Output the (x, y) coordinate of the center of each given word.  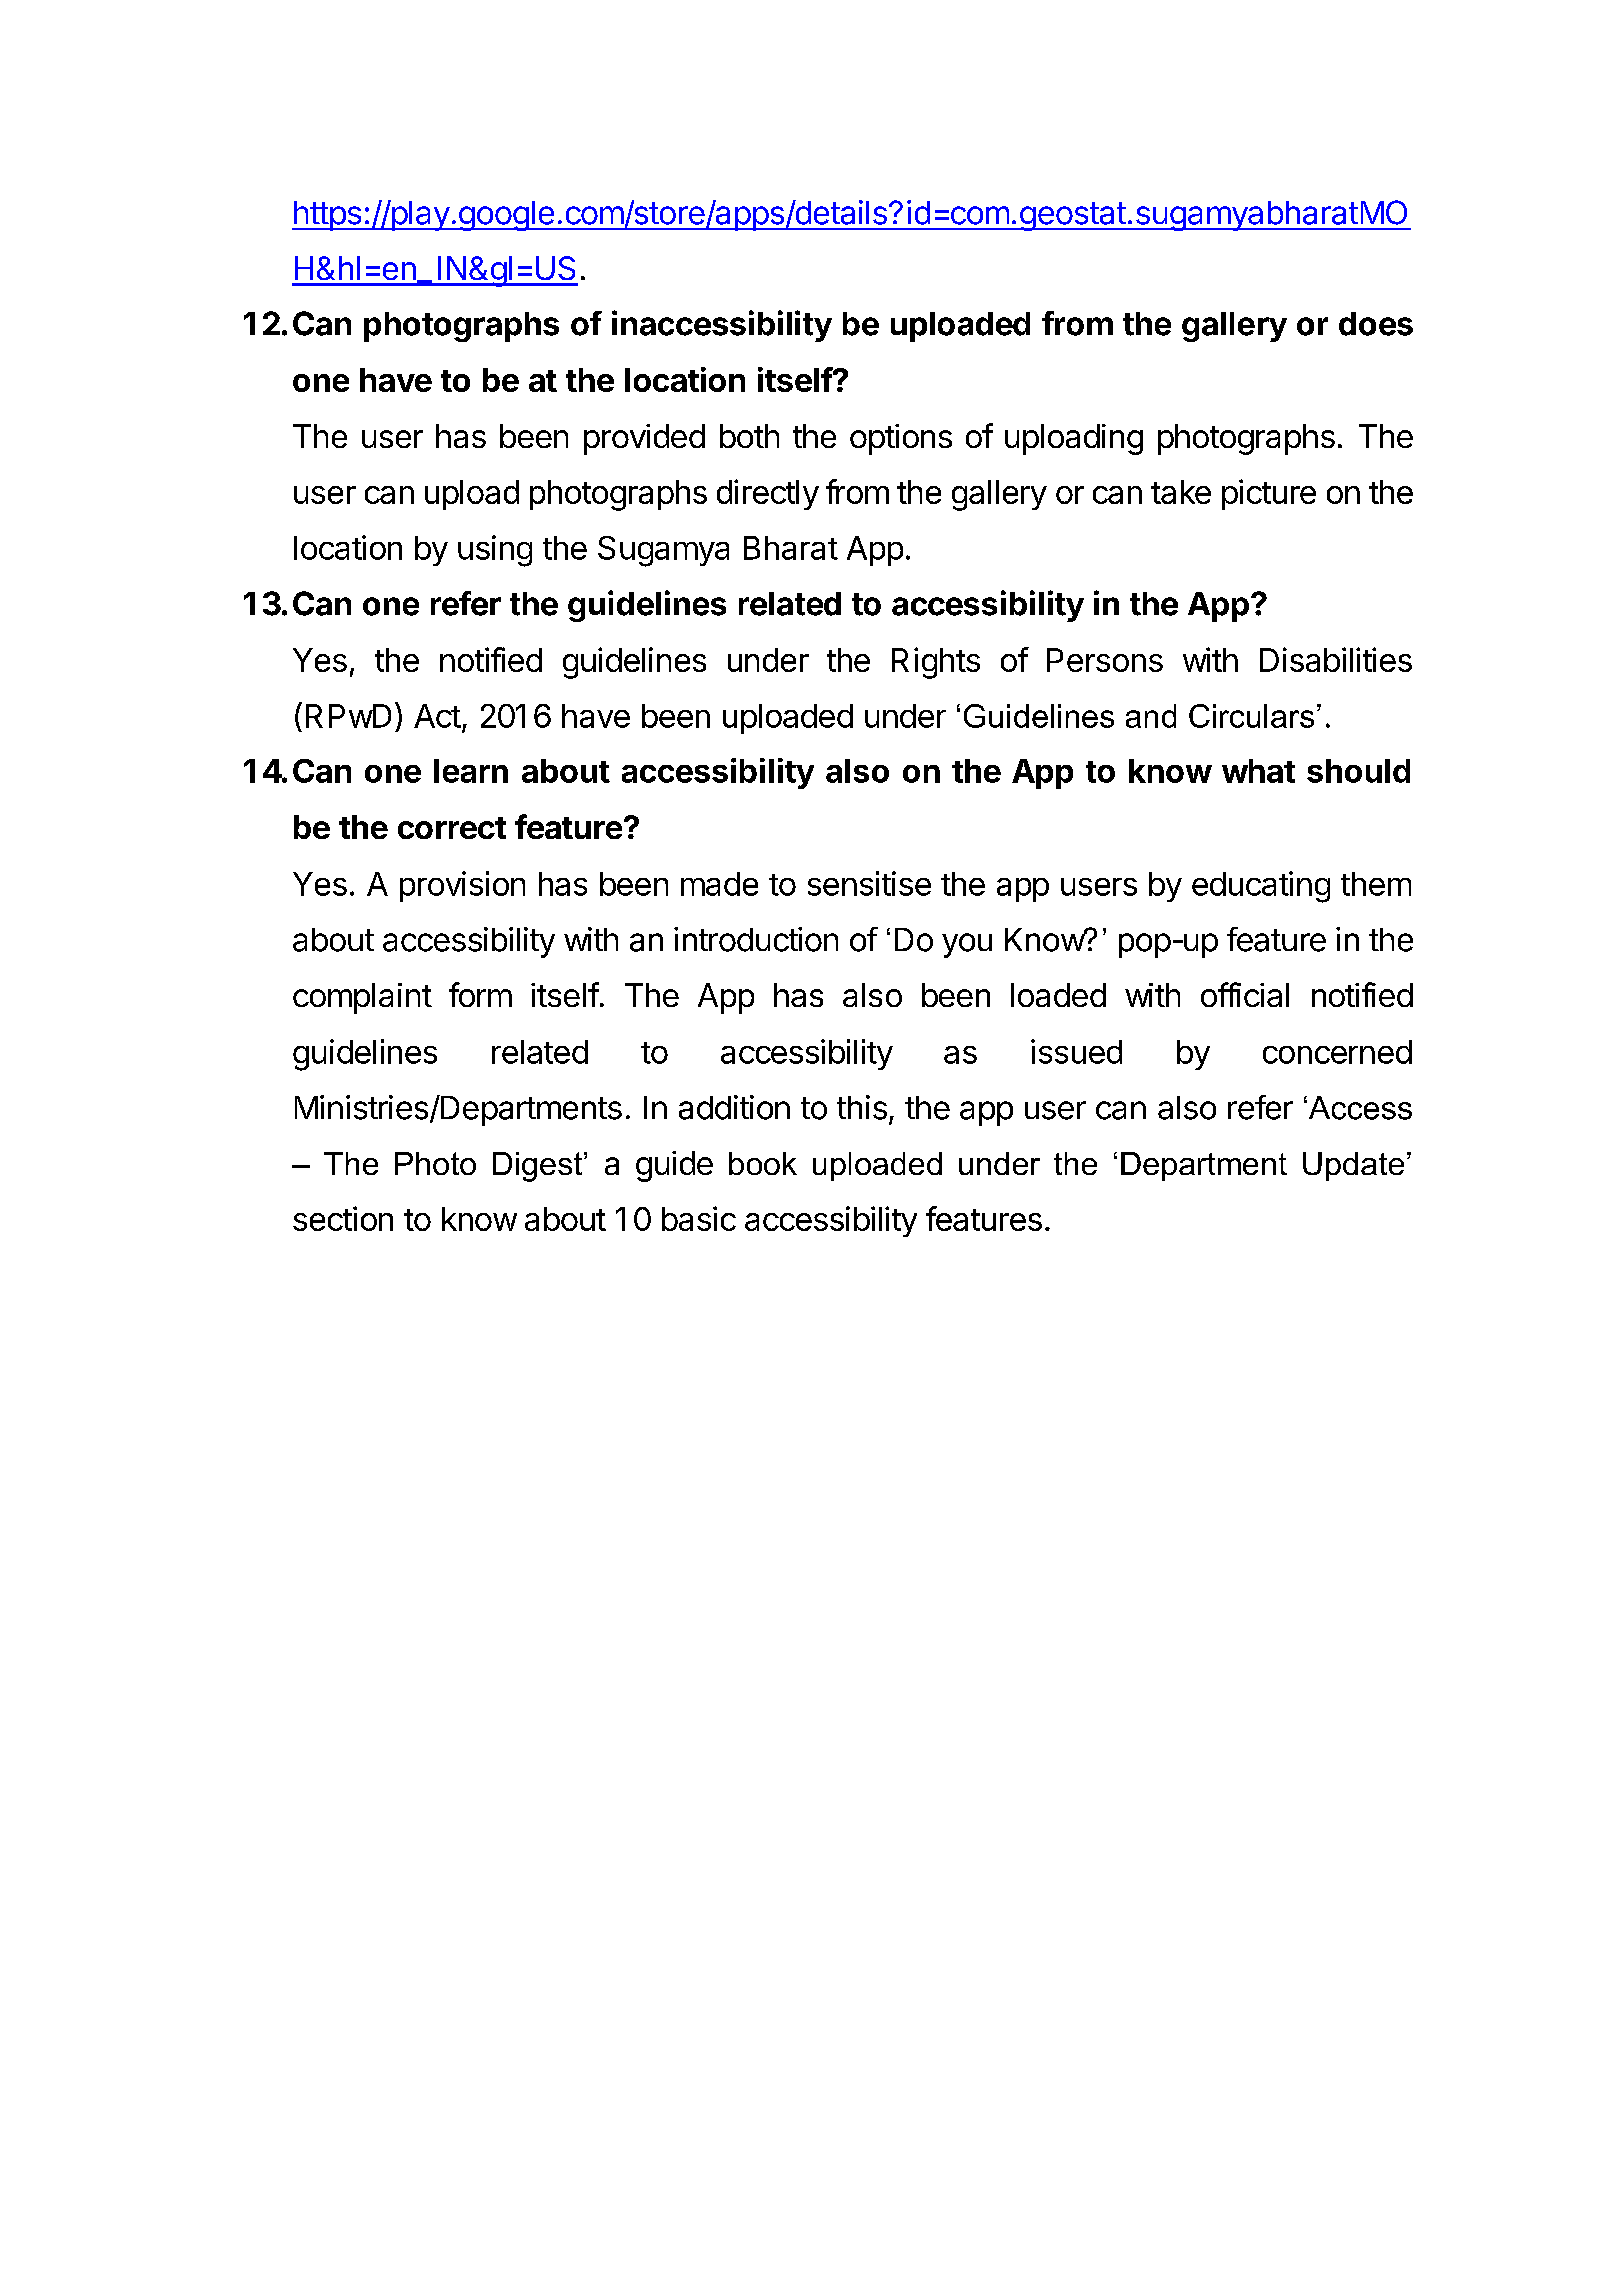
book (763, 1163)
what (1258, 771)
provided (644, 439)
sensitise (869, 883)
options (901, 439)
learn (471, 771)
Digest (539, 1167)
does (1376, 324)
